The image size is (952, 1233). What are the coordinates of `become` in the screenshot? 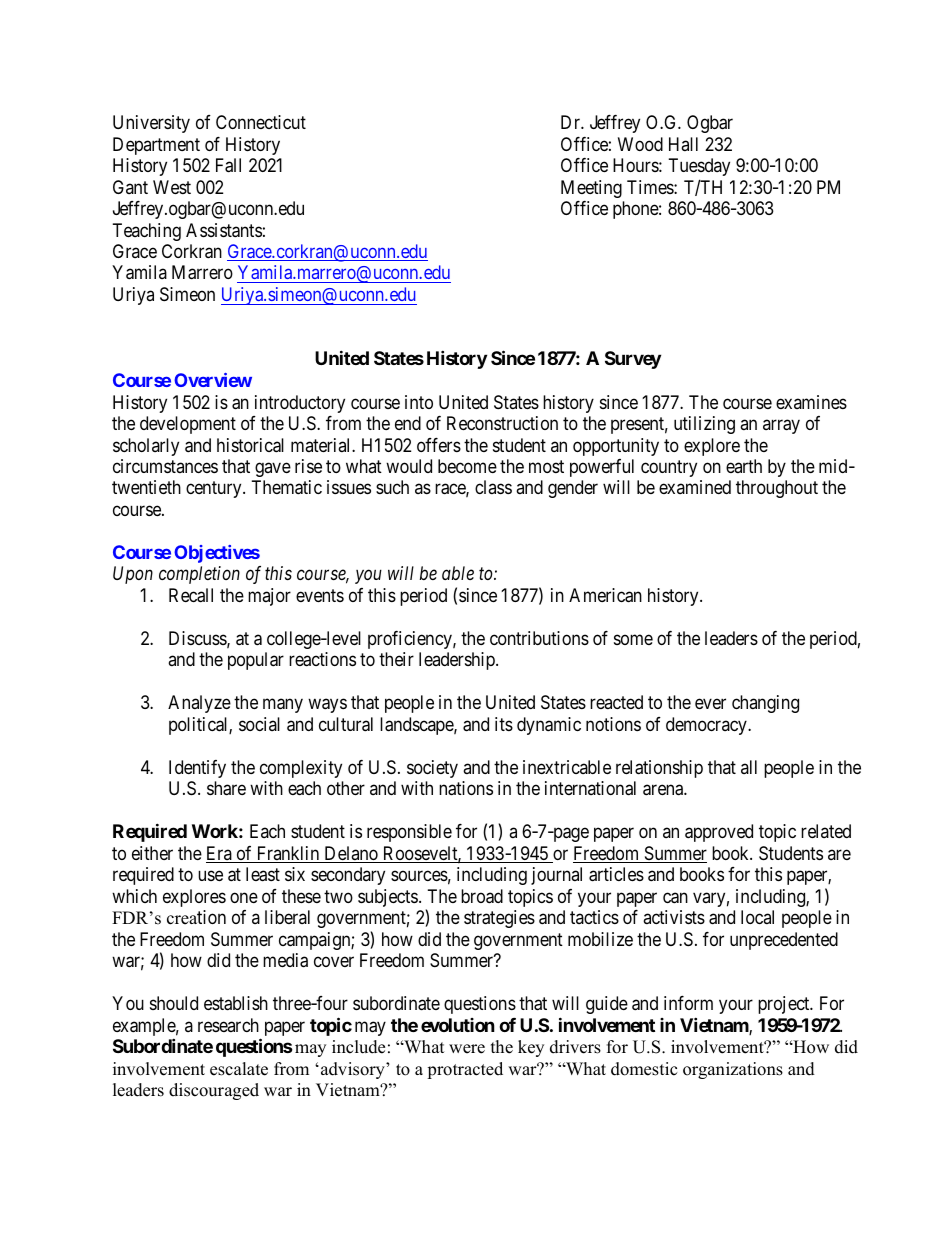 It's located at (467, 466).
